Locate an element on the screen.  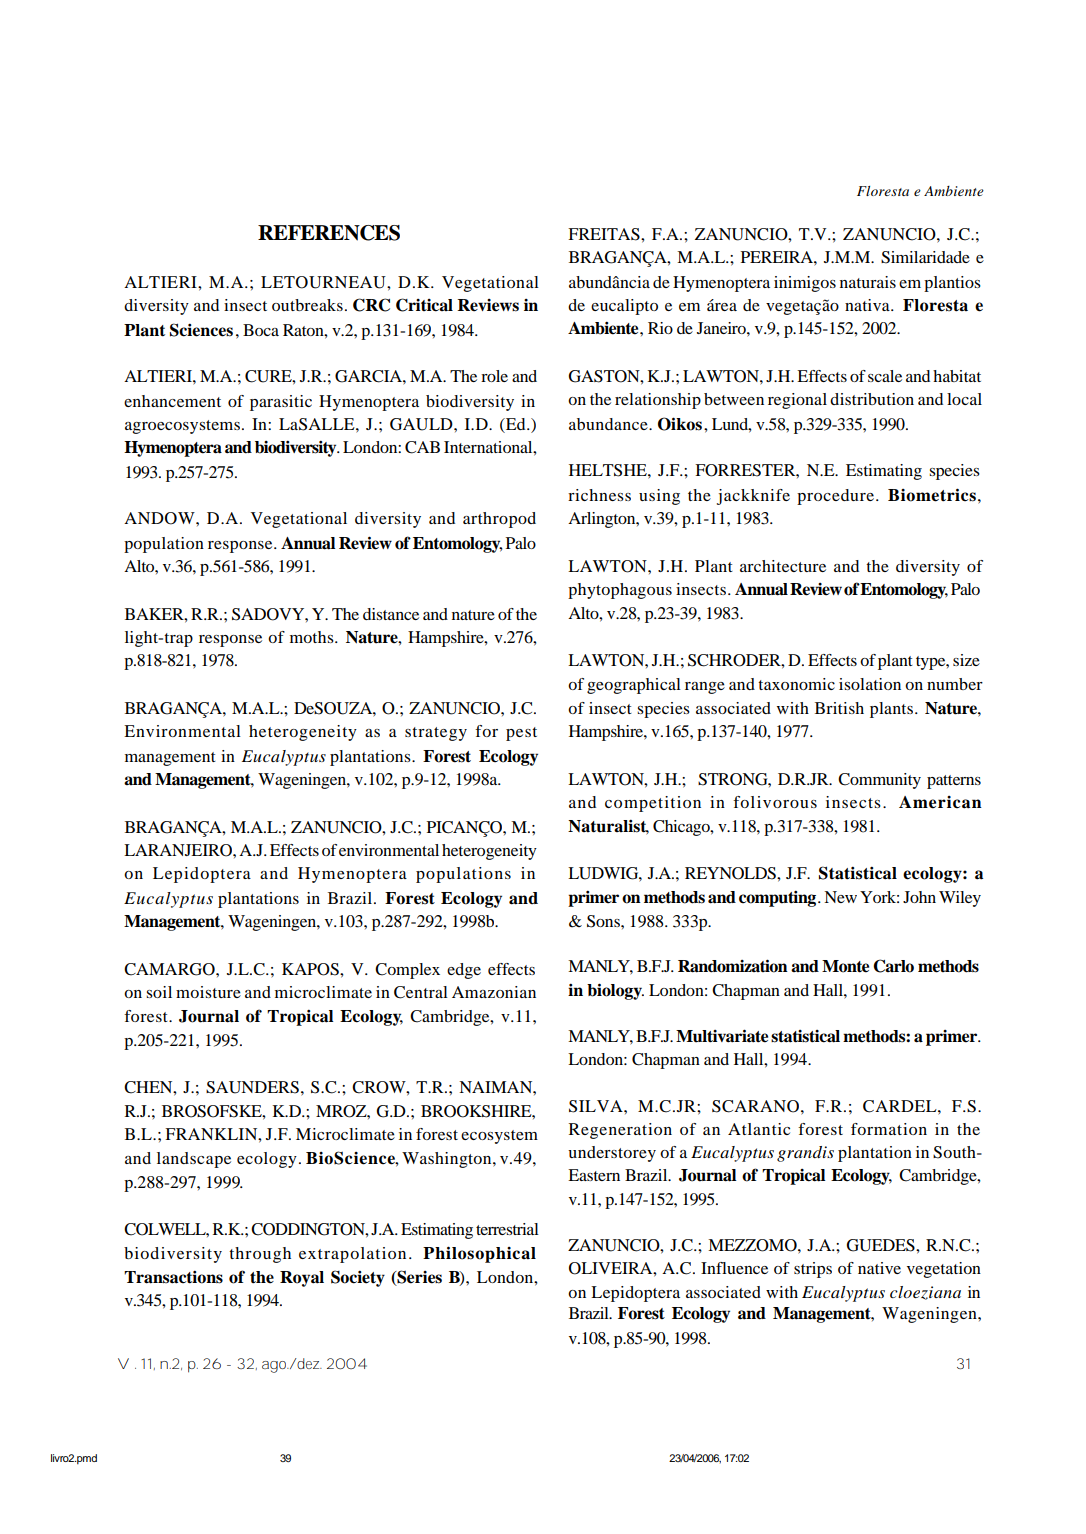
arthropod is located at coordinates (499, 520).
